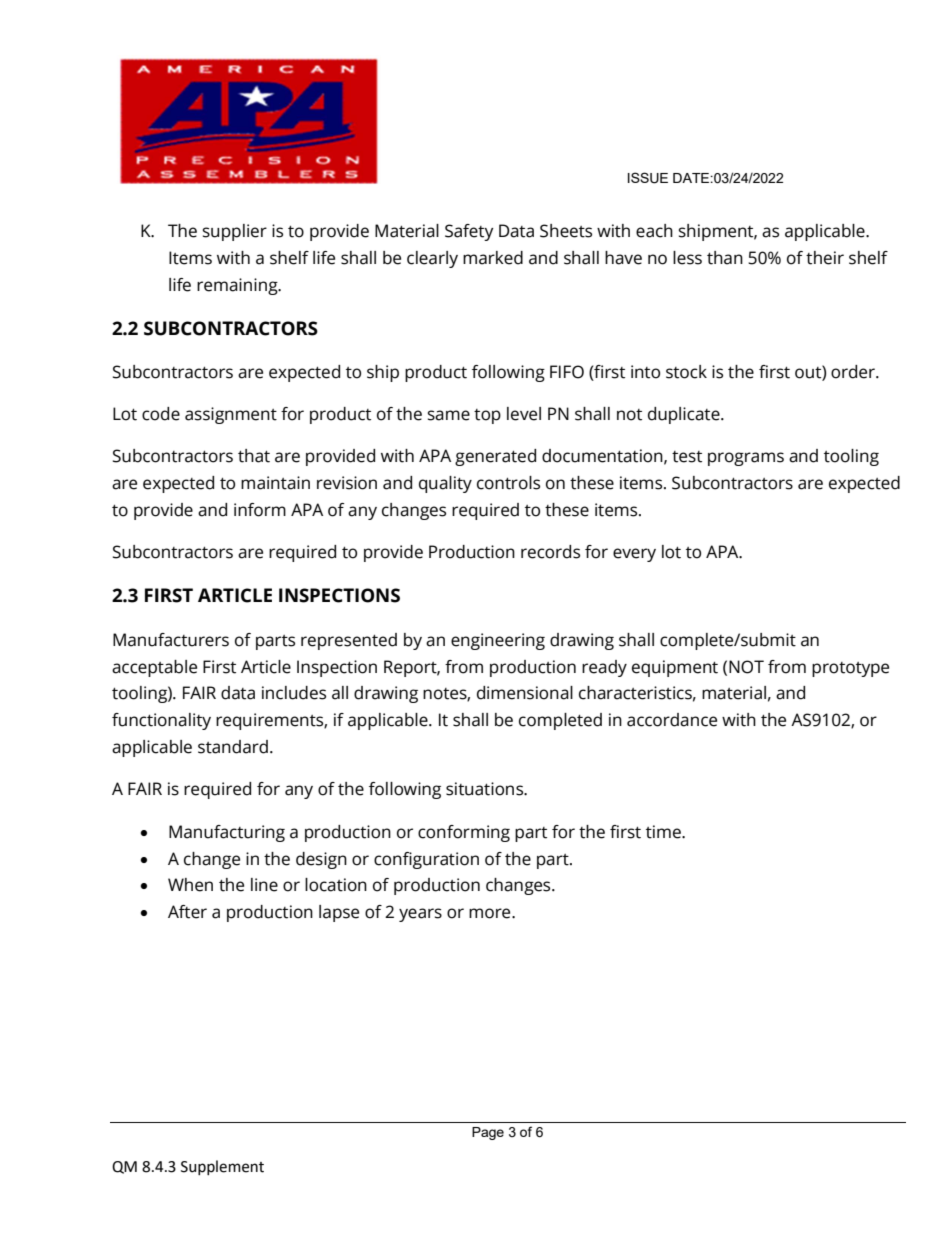 This page has height=1233, width=952. I want to click on than, so click(725, 258).
